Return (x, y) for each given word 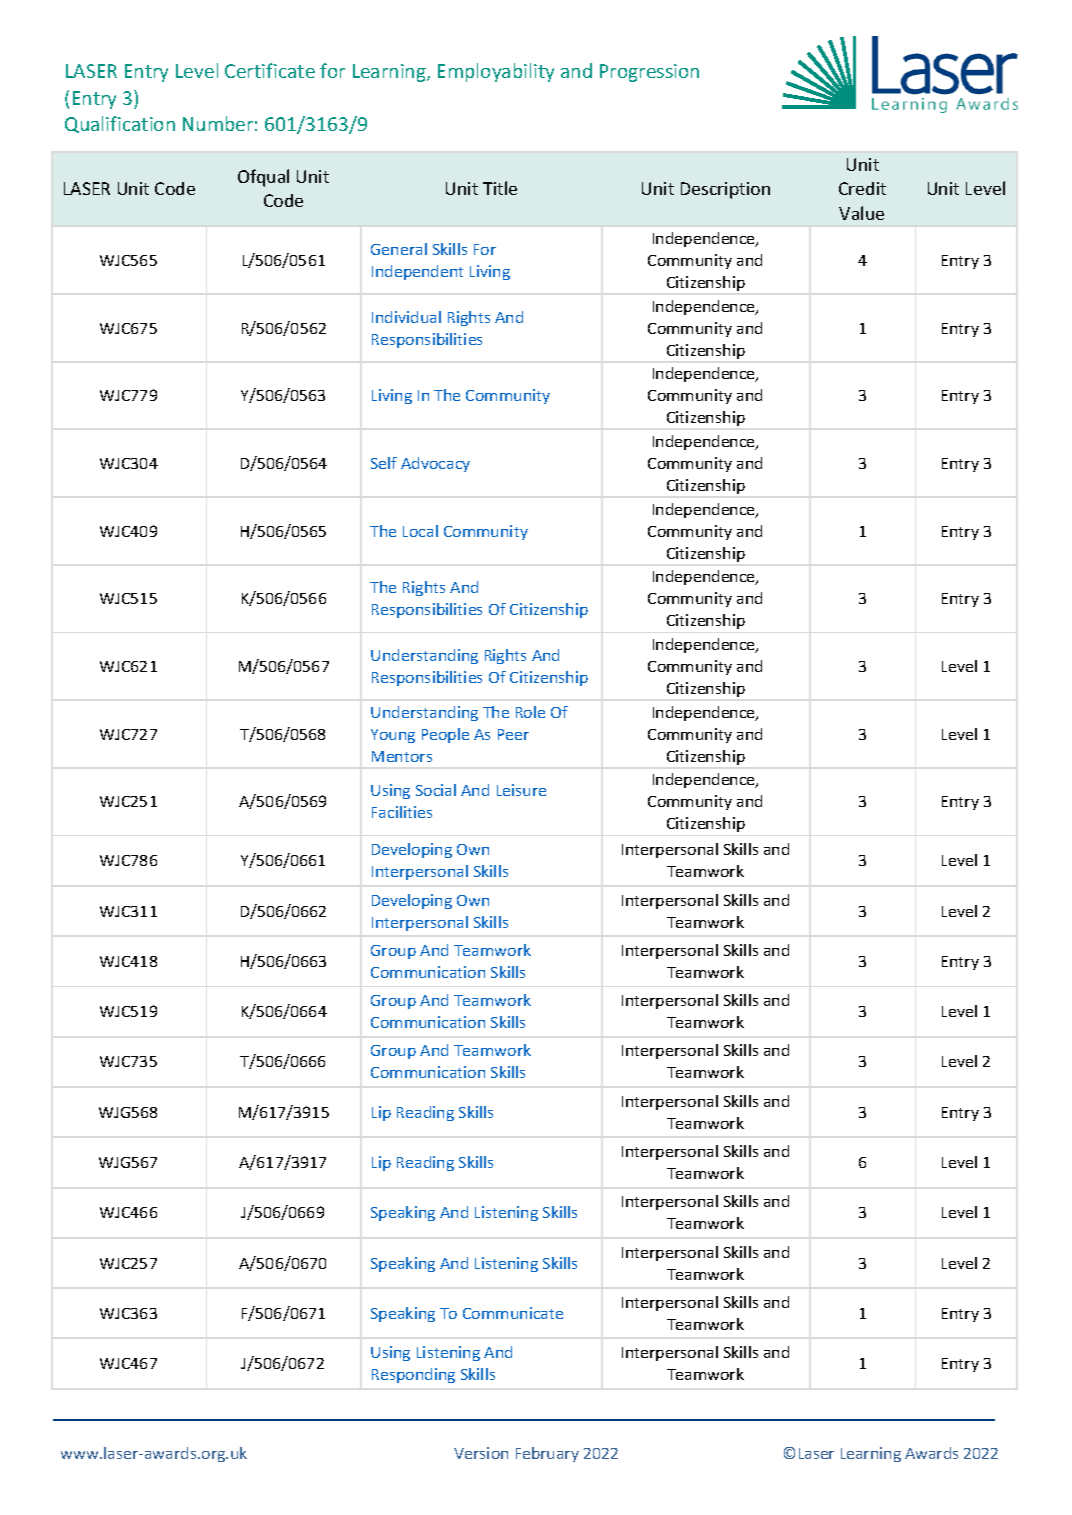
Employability (496, 72)
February (547, 1454)
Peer (513, 734)
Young (393, 736)
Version (481, 1453)
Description (725, 190)
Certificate (270, 70)
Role (530, 712)
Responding (413, 1375)
